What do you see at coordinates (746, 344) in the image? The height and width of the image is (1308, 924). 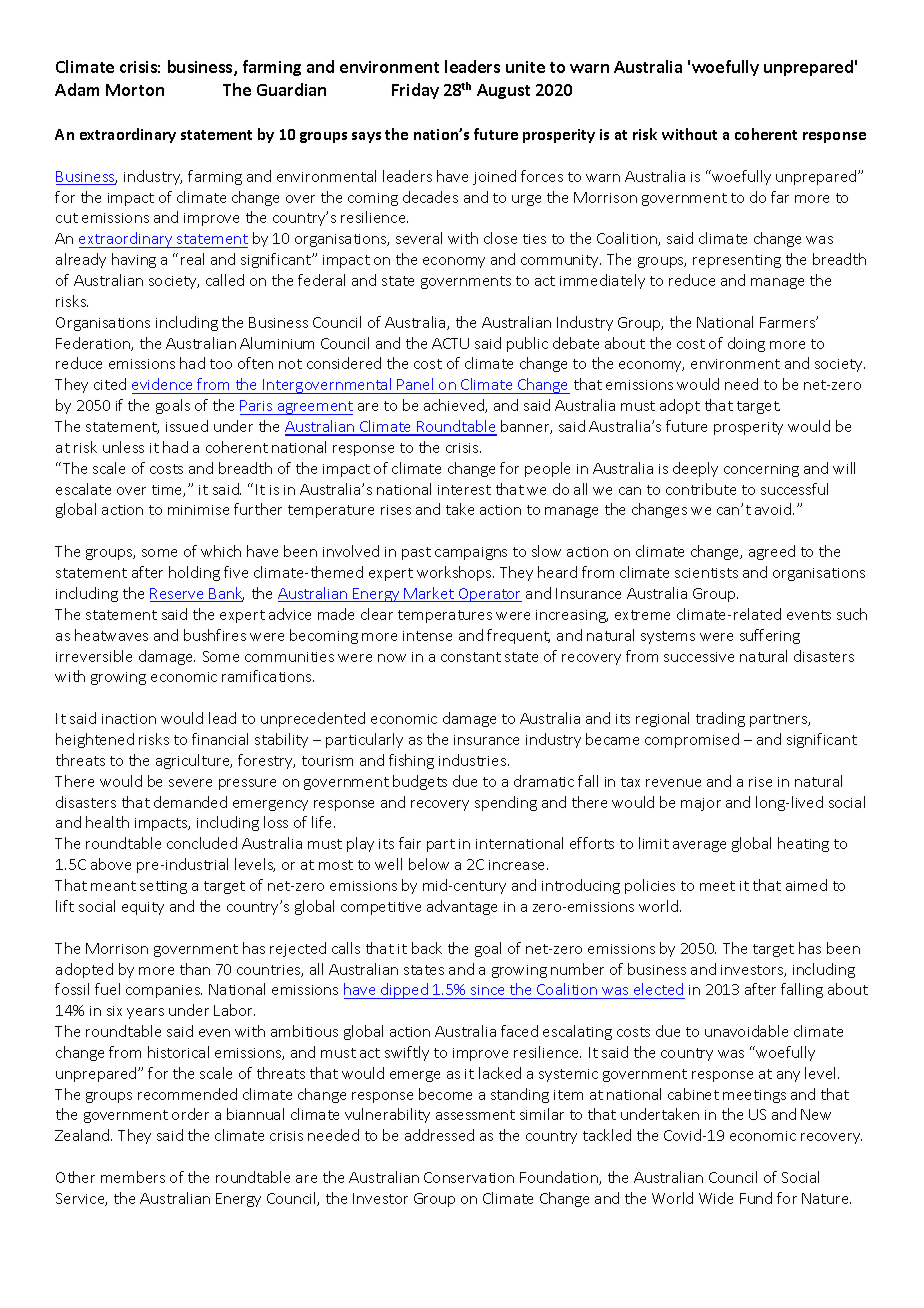 I see `doing` at bounding box center [746, 344].
